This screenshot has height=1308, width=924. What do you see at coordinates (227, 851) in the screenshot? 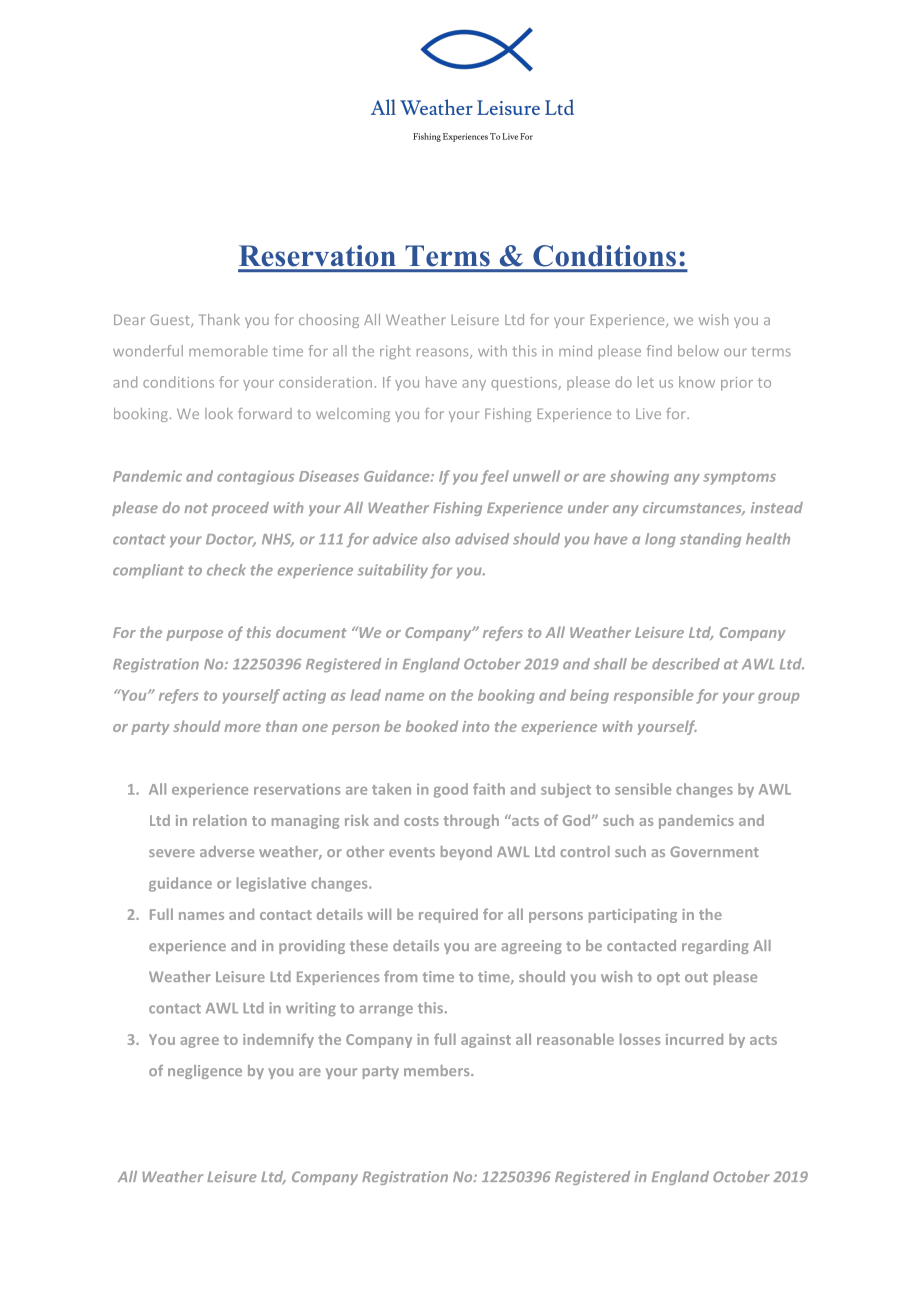
I see `adverse` at bounding box center [227, 851].
